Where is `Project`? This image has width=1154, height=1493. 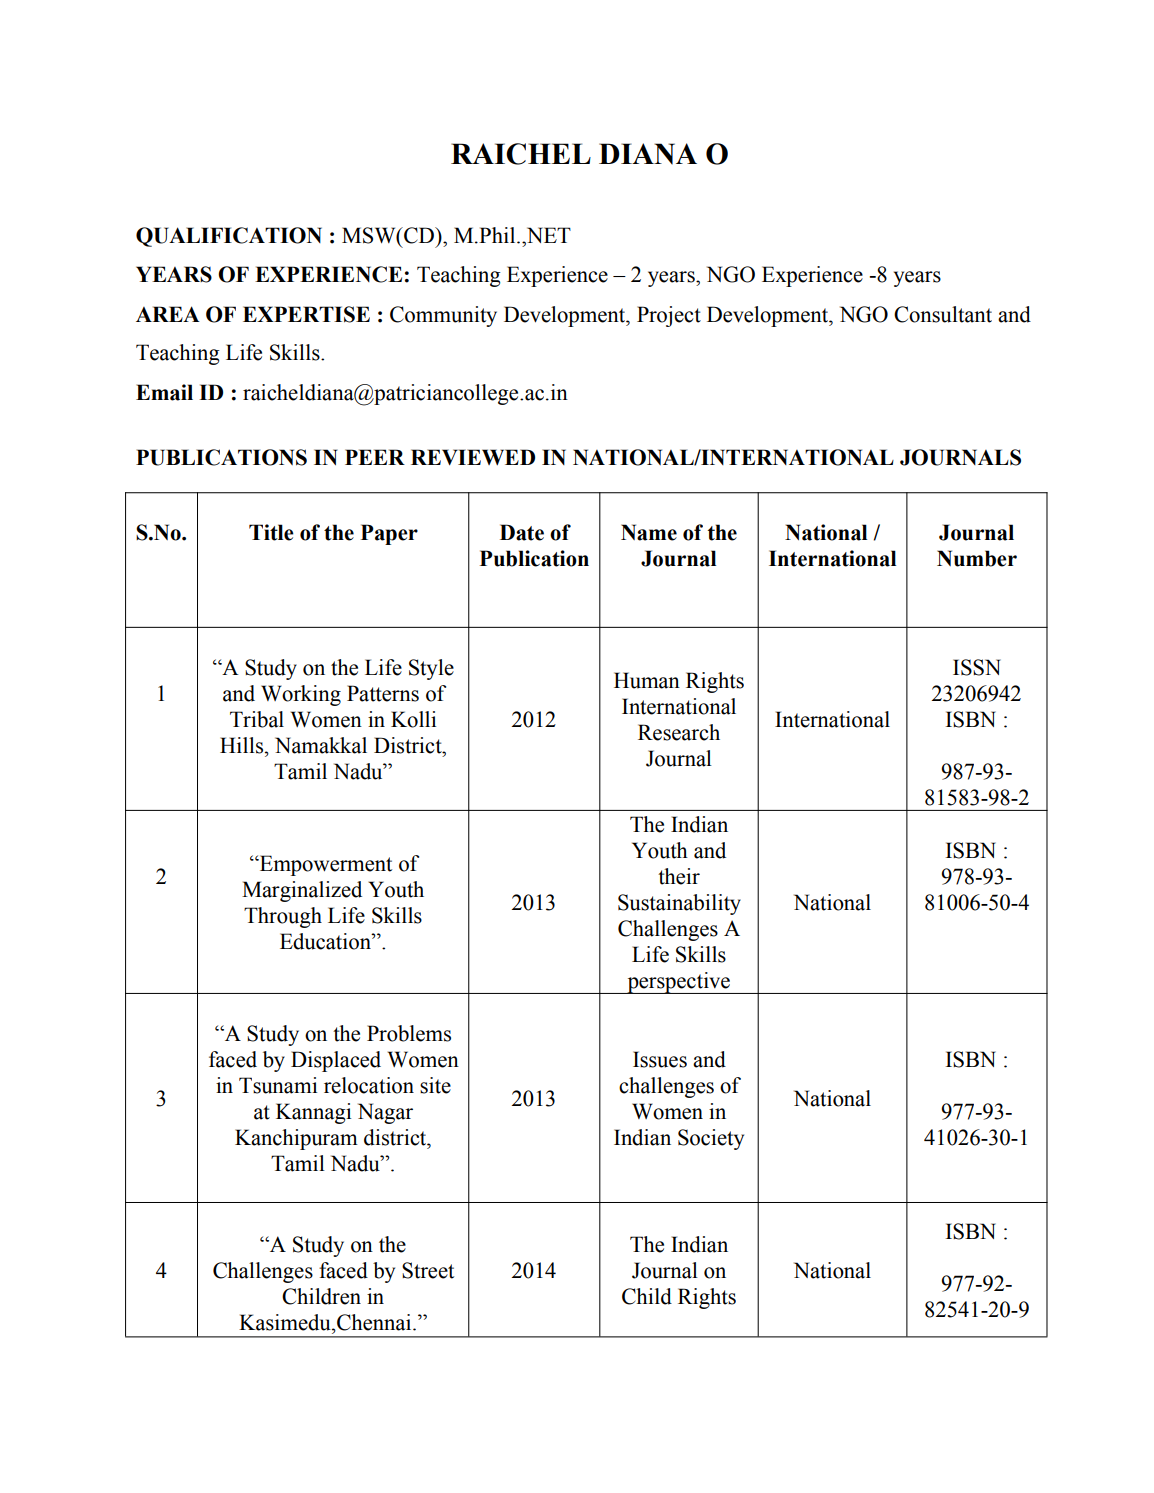 Project is located at coordinates (669, 316).
